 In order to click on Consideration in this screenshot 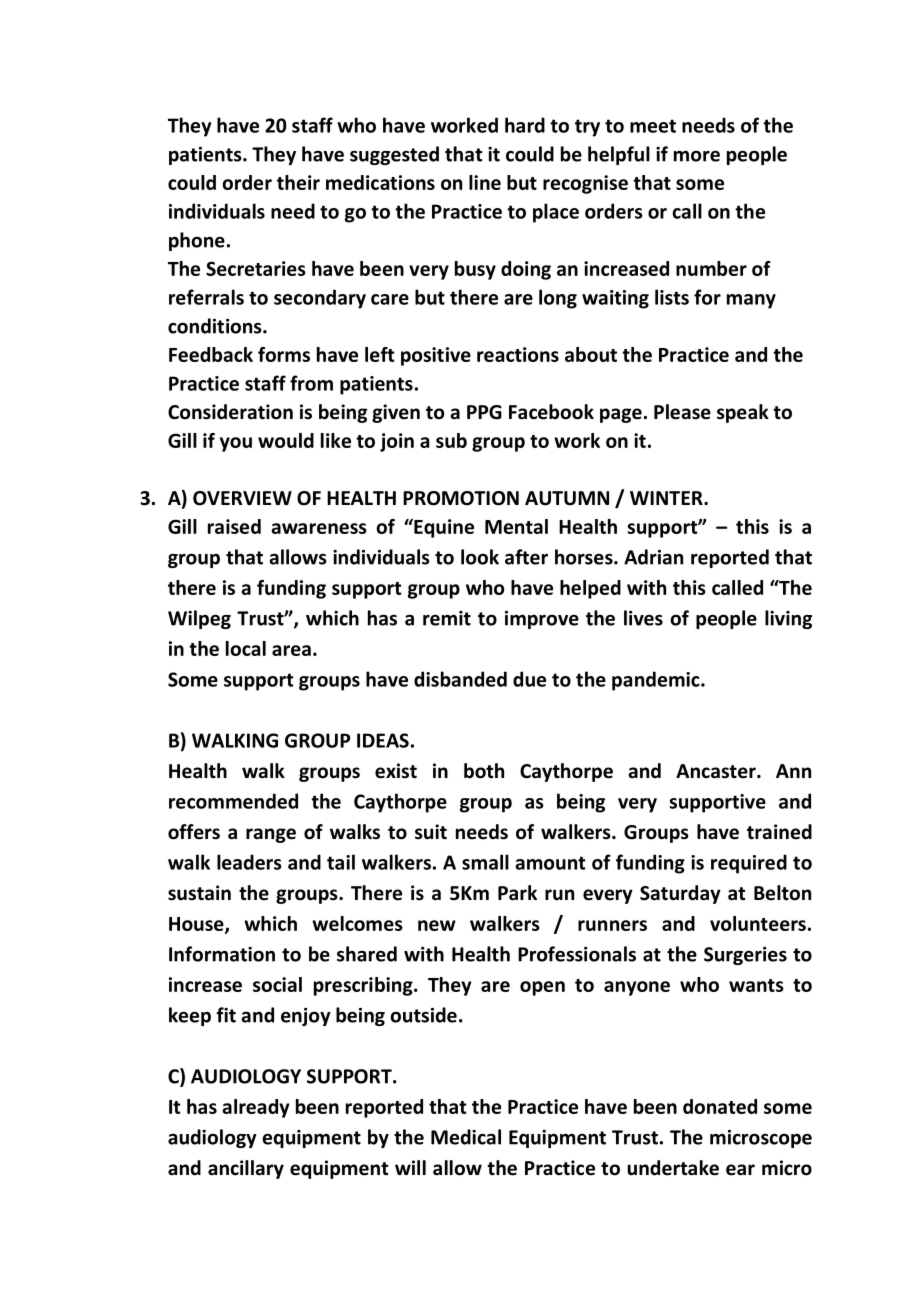, I will do `click(230, 412)`.
